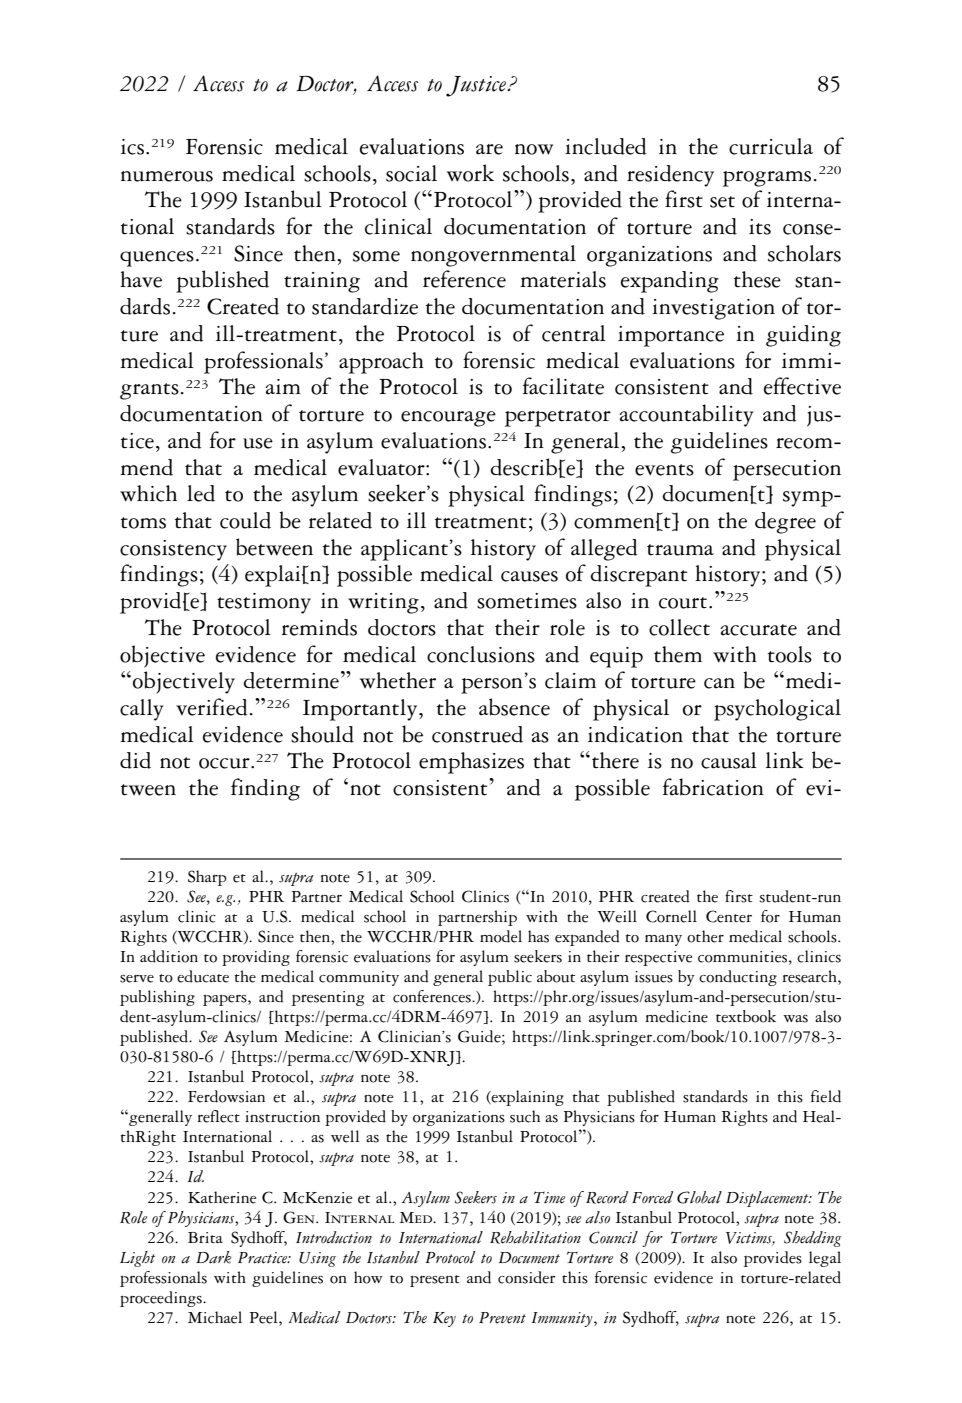 This image has height=1403, width=962. What do you see at coordinates (687, 415) in the image?
I see `accountability` at bounding box center [687, 415].
